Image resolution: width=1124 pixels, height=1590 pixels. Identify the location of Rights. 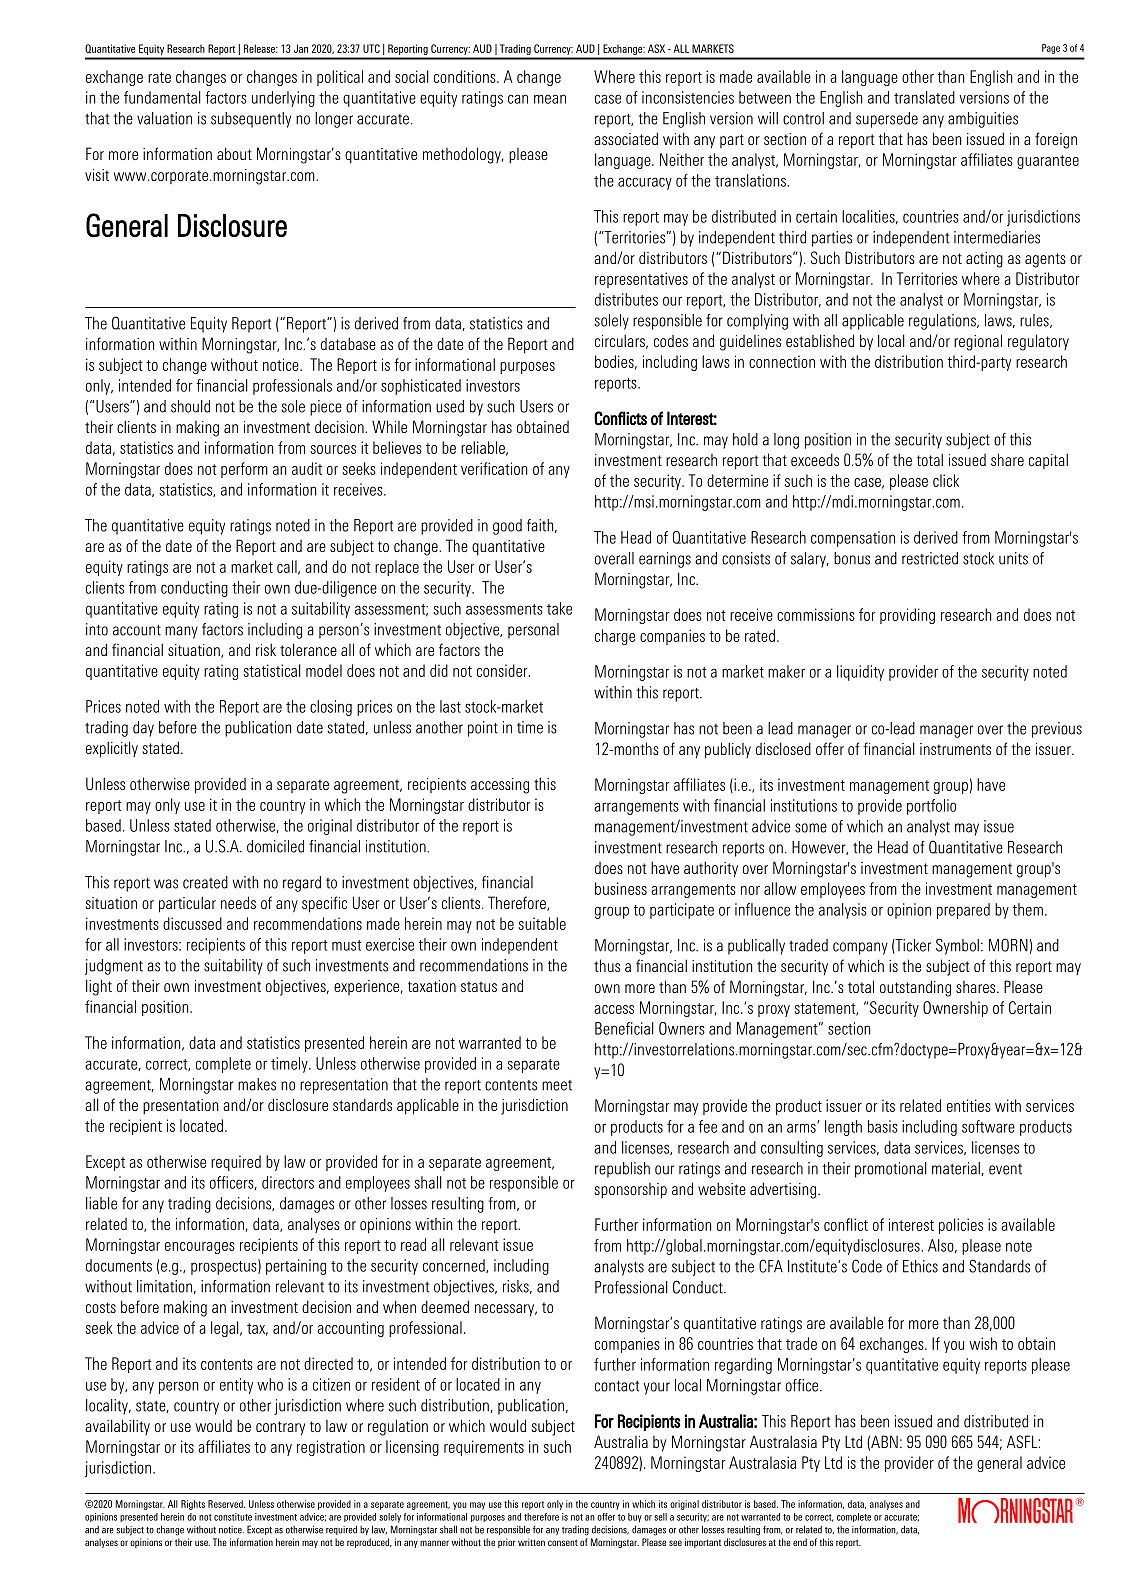
(193, 1505).
